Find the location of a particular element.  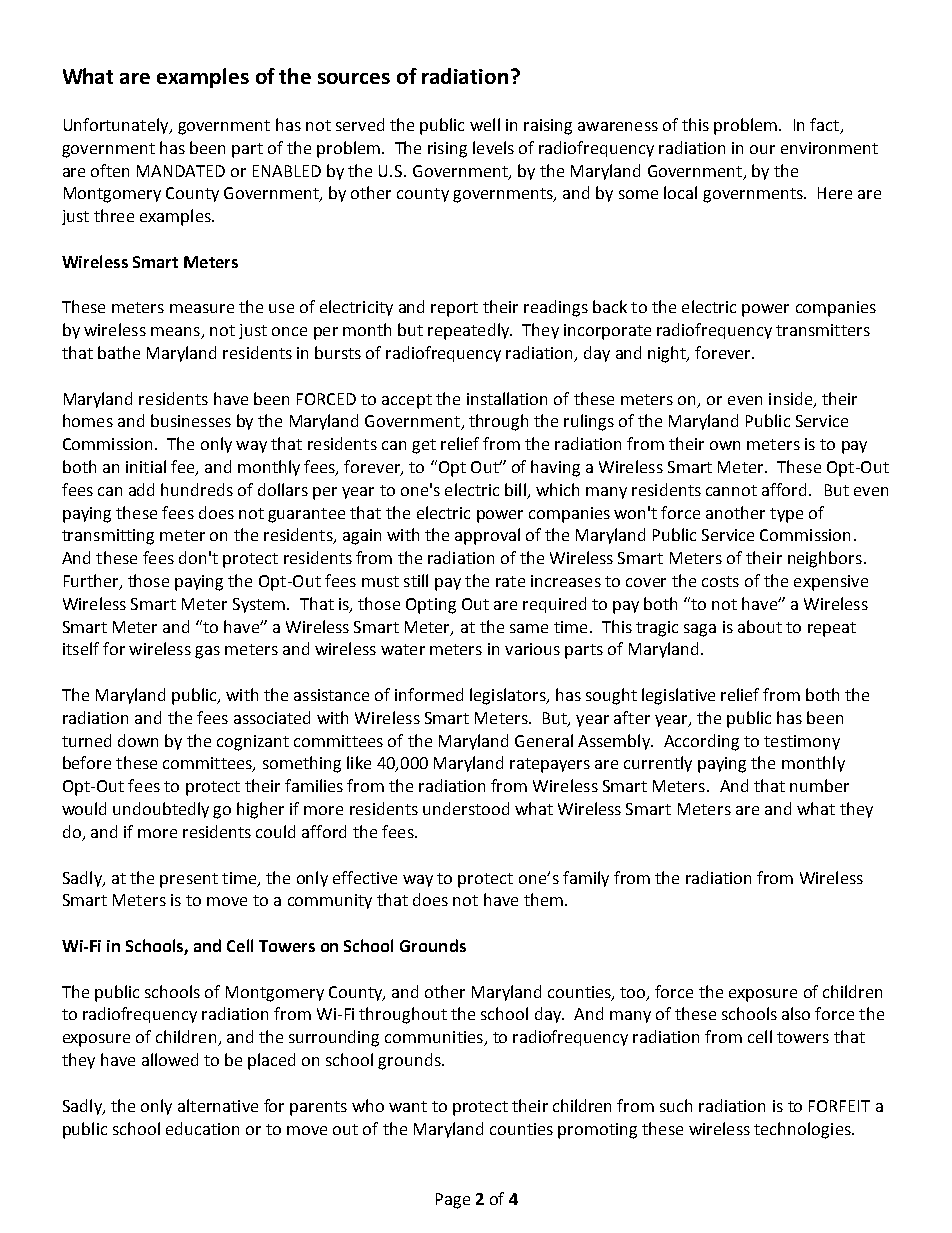

fact is located at coordinates (824, 124).
